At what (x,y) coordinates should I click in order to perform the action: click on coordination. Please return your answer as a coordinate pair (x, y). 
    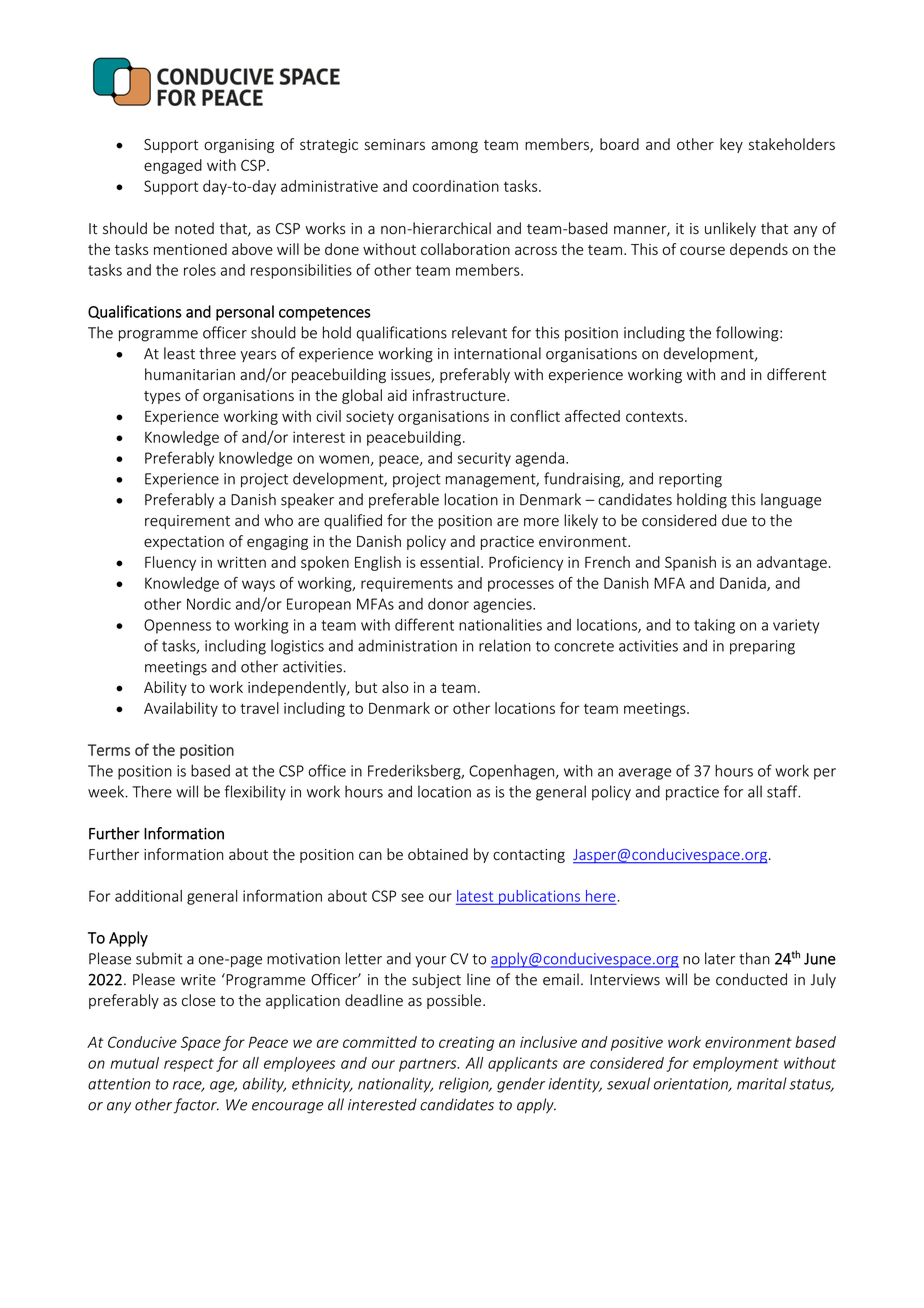
    Looking at the image, I should click on (456, 186).
